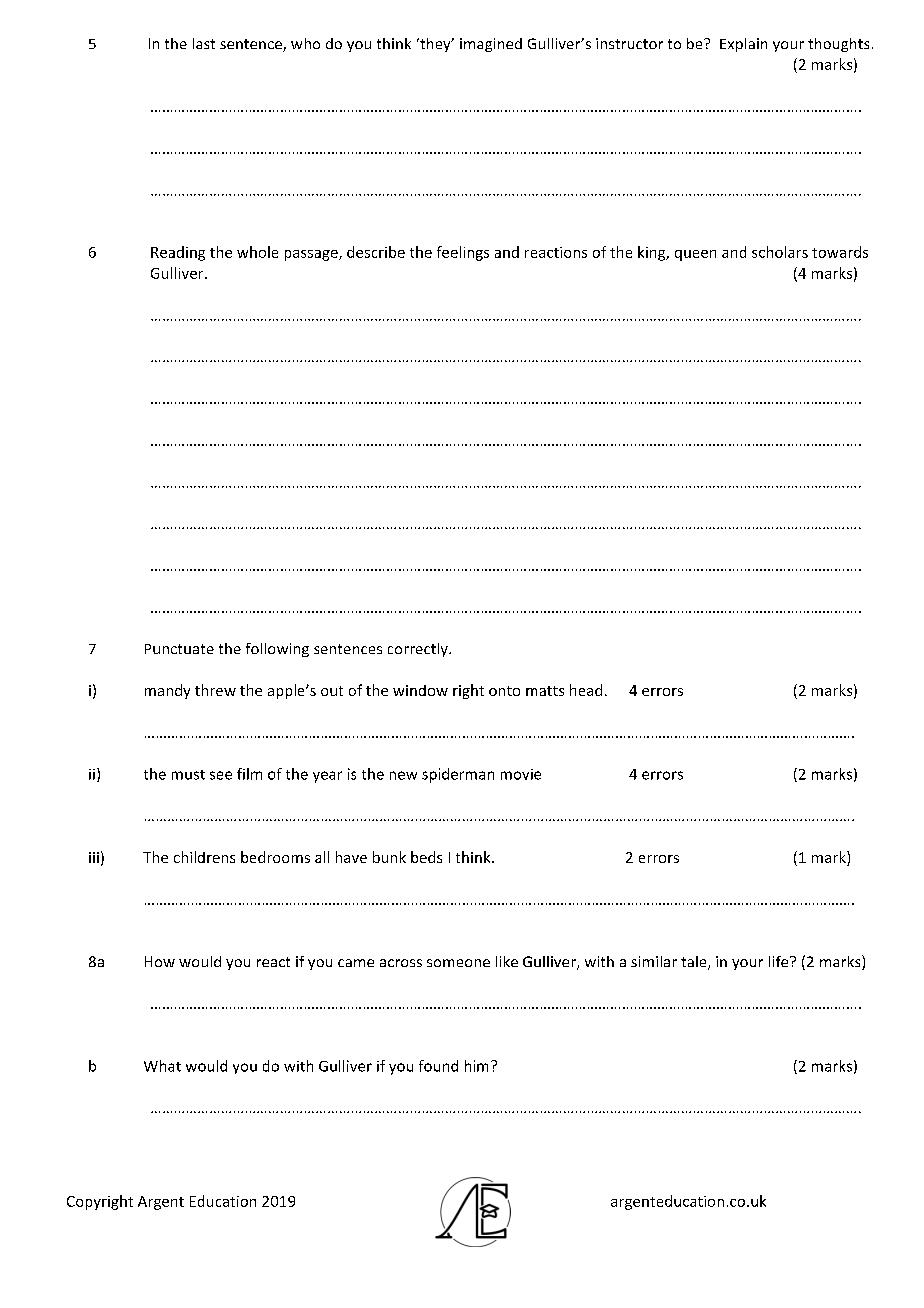 The width and height of the screenshot is (924, 1308). What do you see at coordinates (419, 650) in the screenshot?
I see `correctly` at bounding box center [419, 650].
